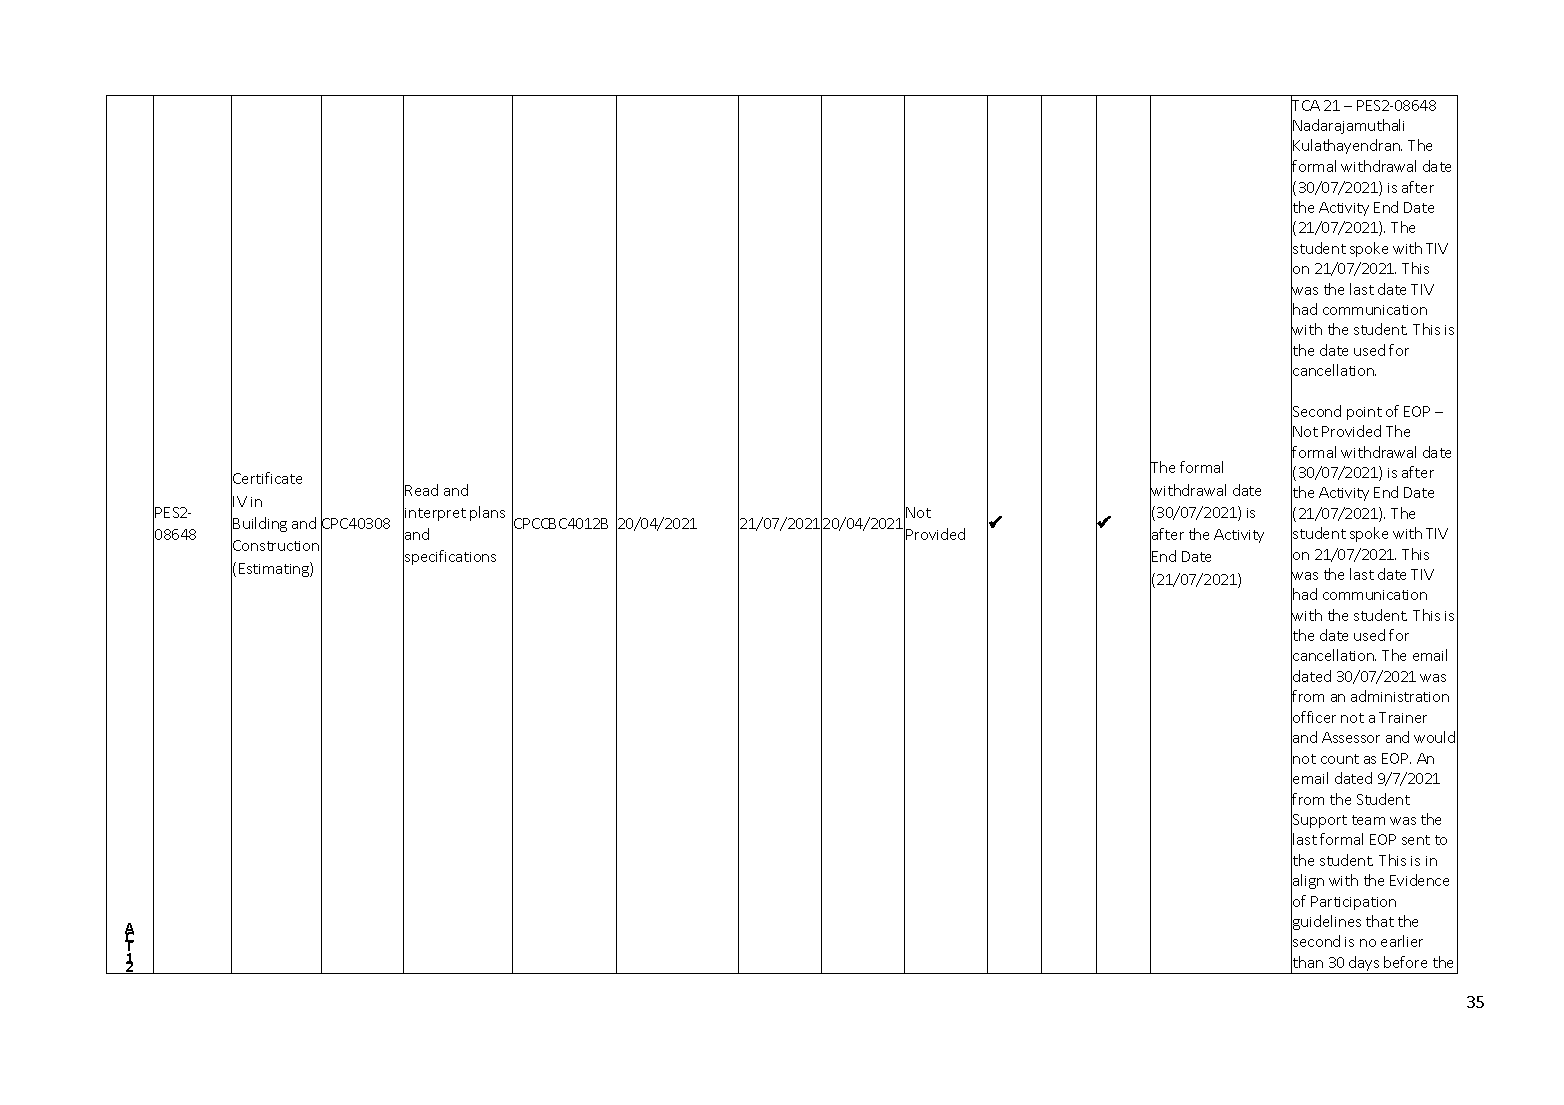  What do you see at coordinates (1400, 696) in the screenshot?
I see `administration` at bounding box center [1400, 696].
